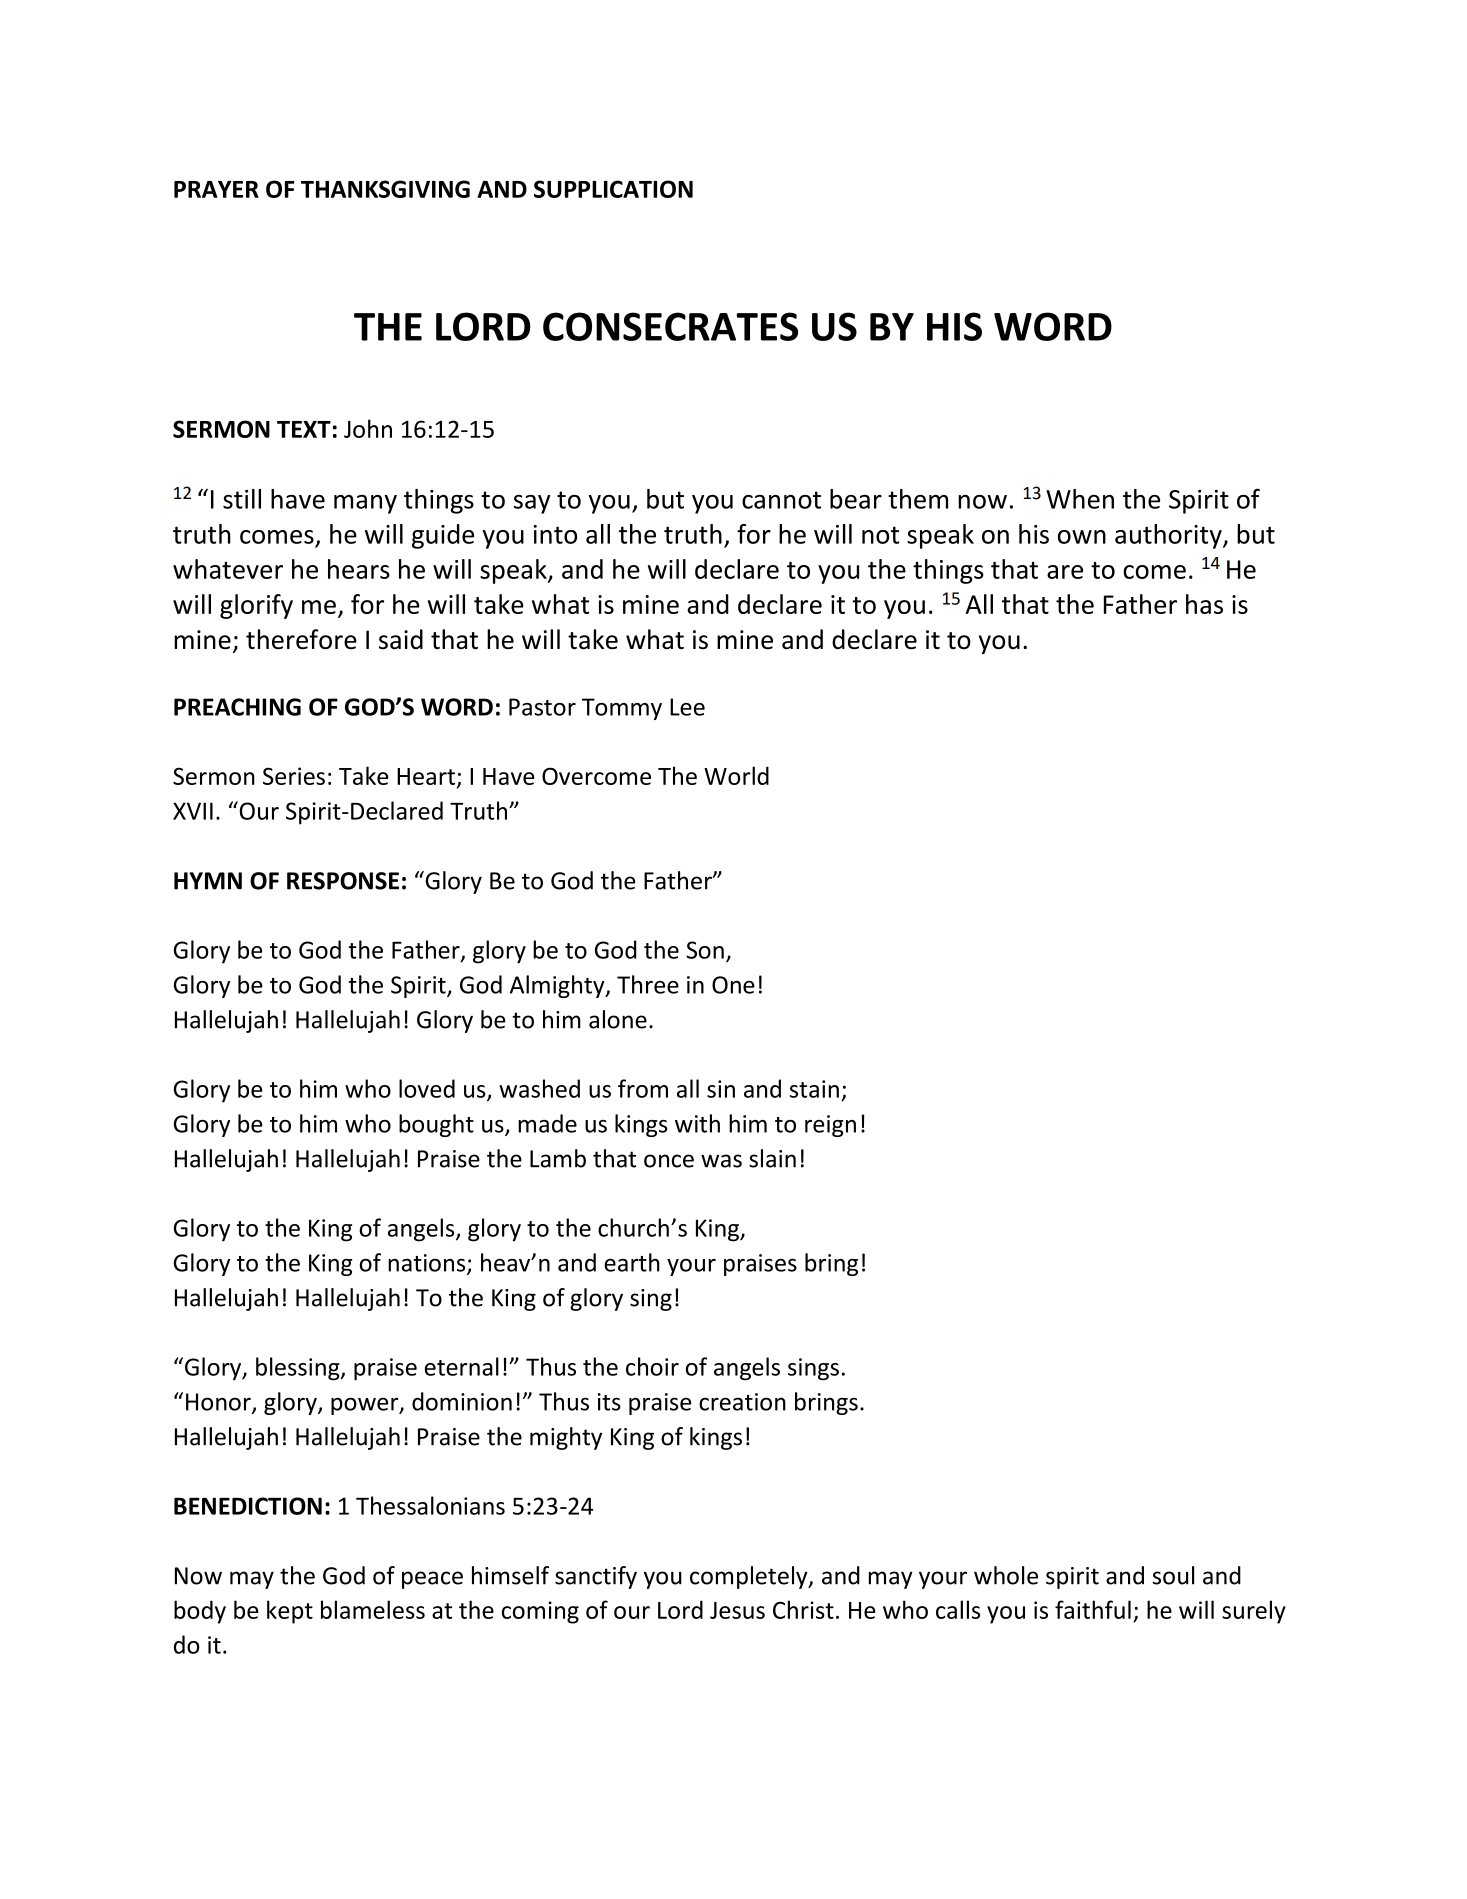 The height and width of the image is (1899, 1467). I want to click on cannot, so click(781, 500).
